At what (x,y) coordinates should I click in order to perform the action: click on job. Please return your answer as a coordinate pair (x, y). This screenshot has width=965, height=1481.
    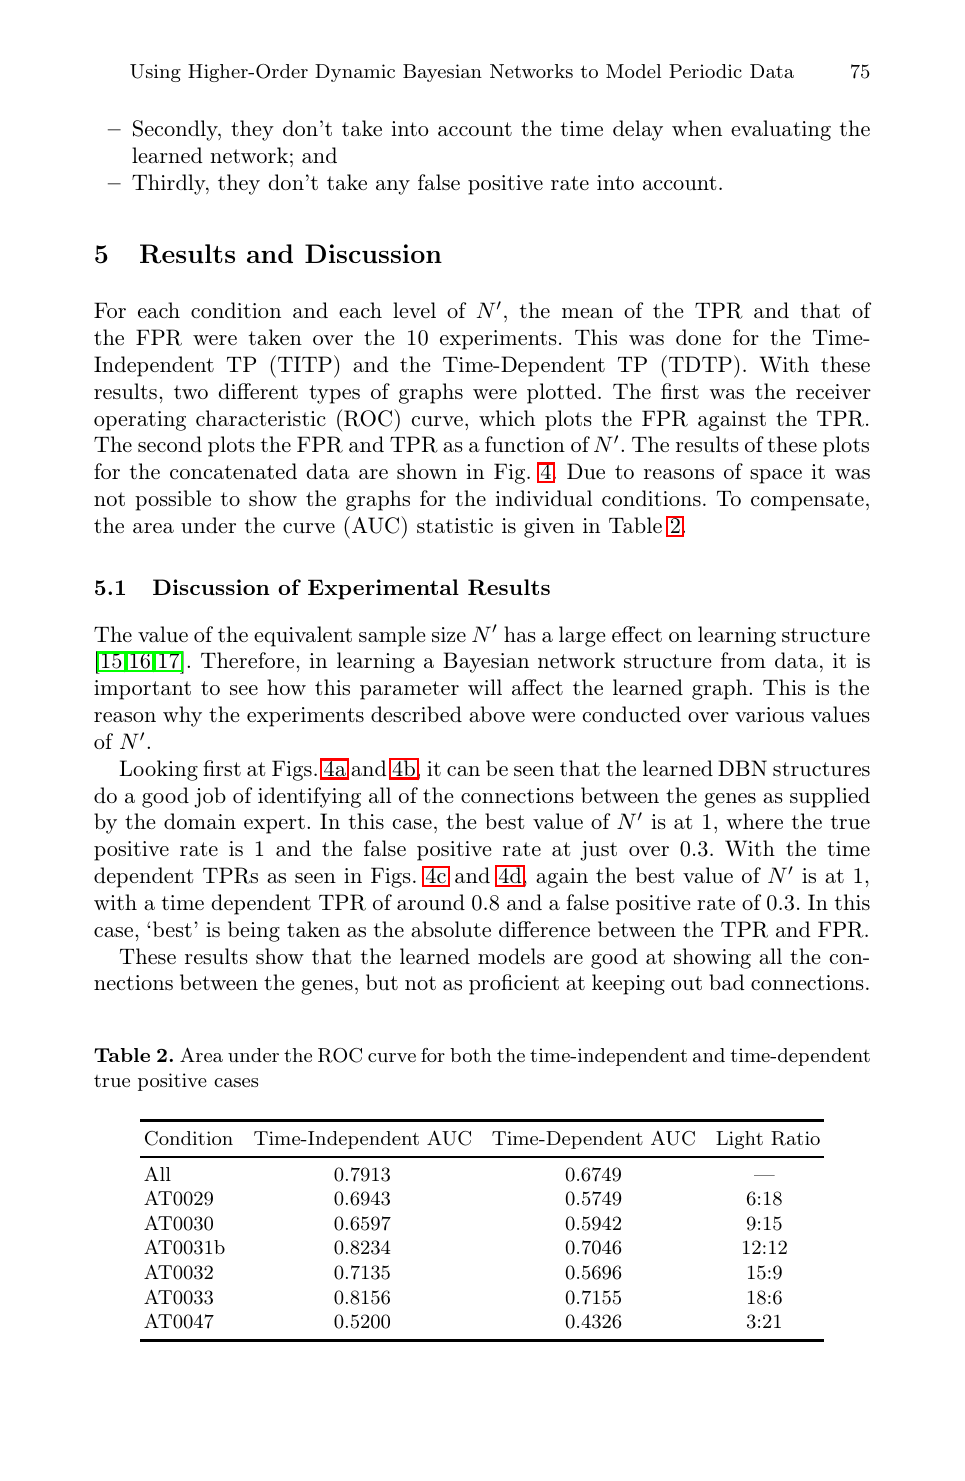
    Looking at the image, I should click on (210, 797).
